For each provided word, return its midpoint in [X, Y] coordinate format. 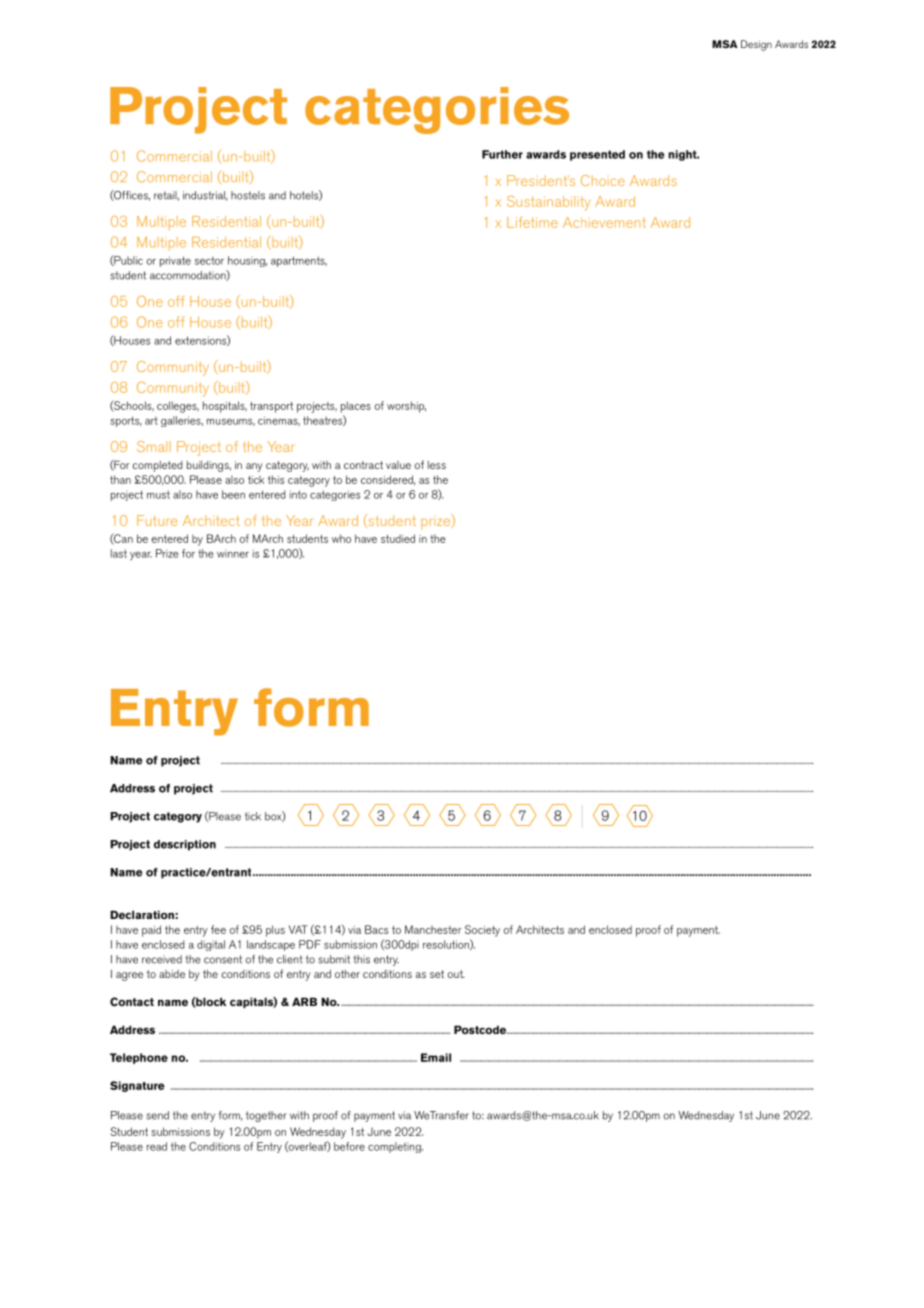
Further [502, 154]
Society [482, 931]
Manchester [433, 929]
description [185, 845]
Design [756, 45]
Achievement [604, 222]
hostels [248, 195]
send [157, 1115]
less [437, 465]
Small [154, 446]
